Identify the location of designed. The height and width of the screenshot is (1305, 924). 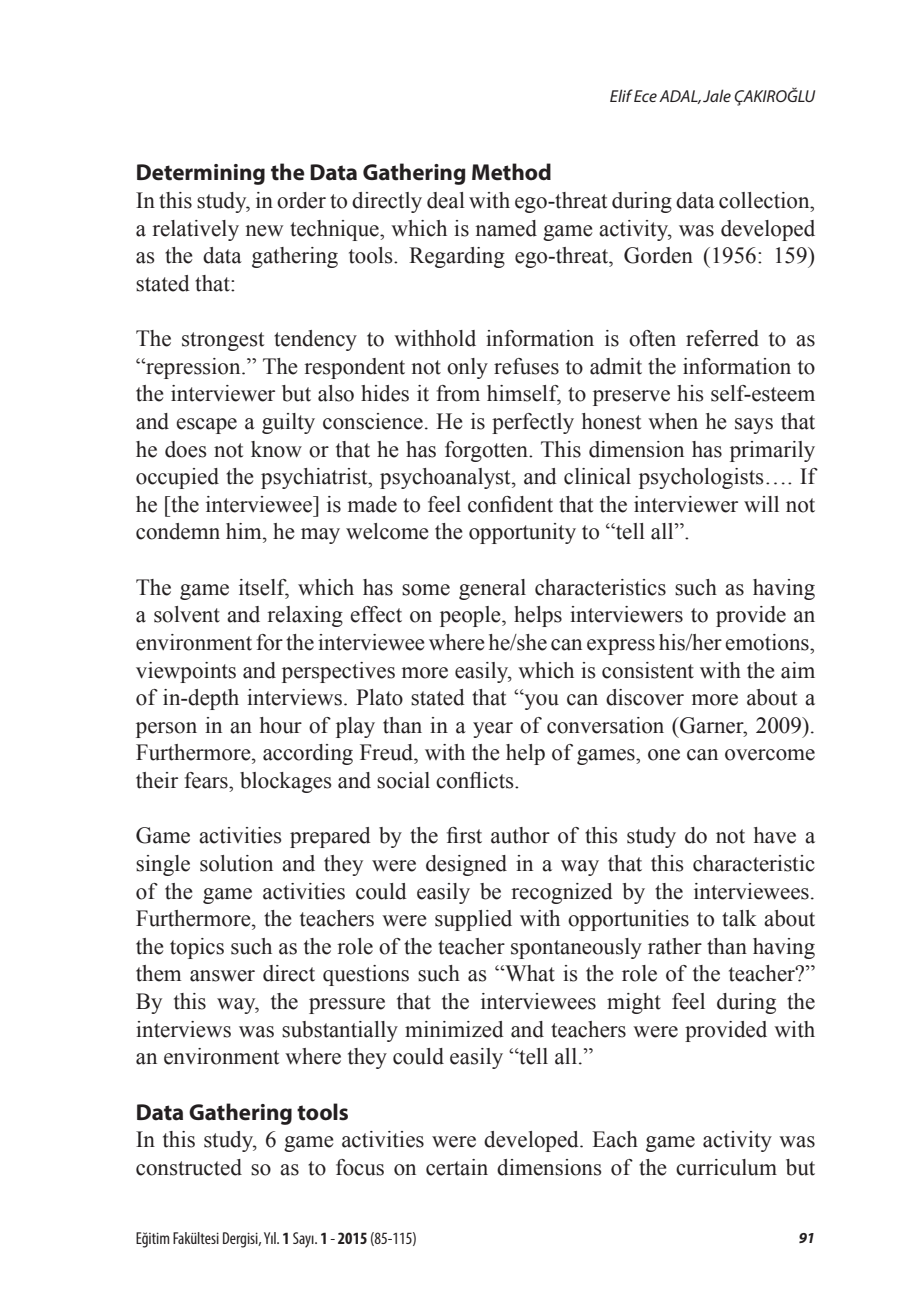
(466, 865).
